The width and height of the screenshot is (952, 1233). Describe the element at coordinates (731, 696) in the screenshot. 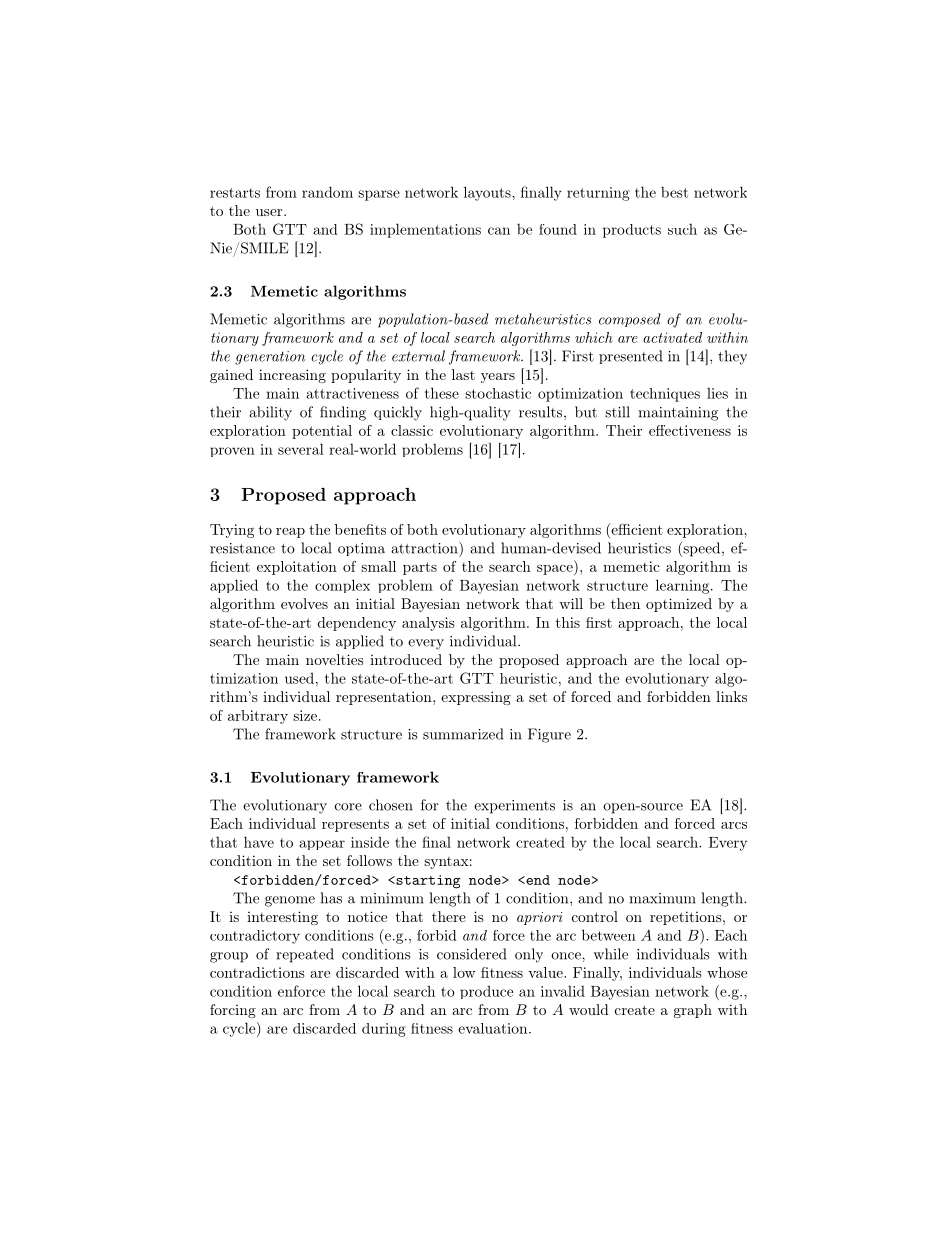

I see `links` at that location.
